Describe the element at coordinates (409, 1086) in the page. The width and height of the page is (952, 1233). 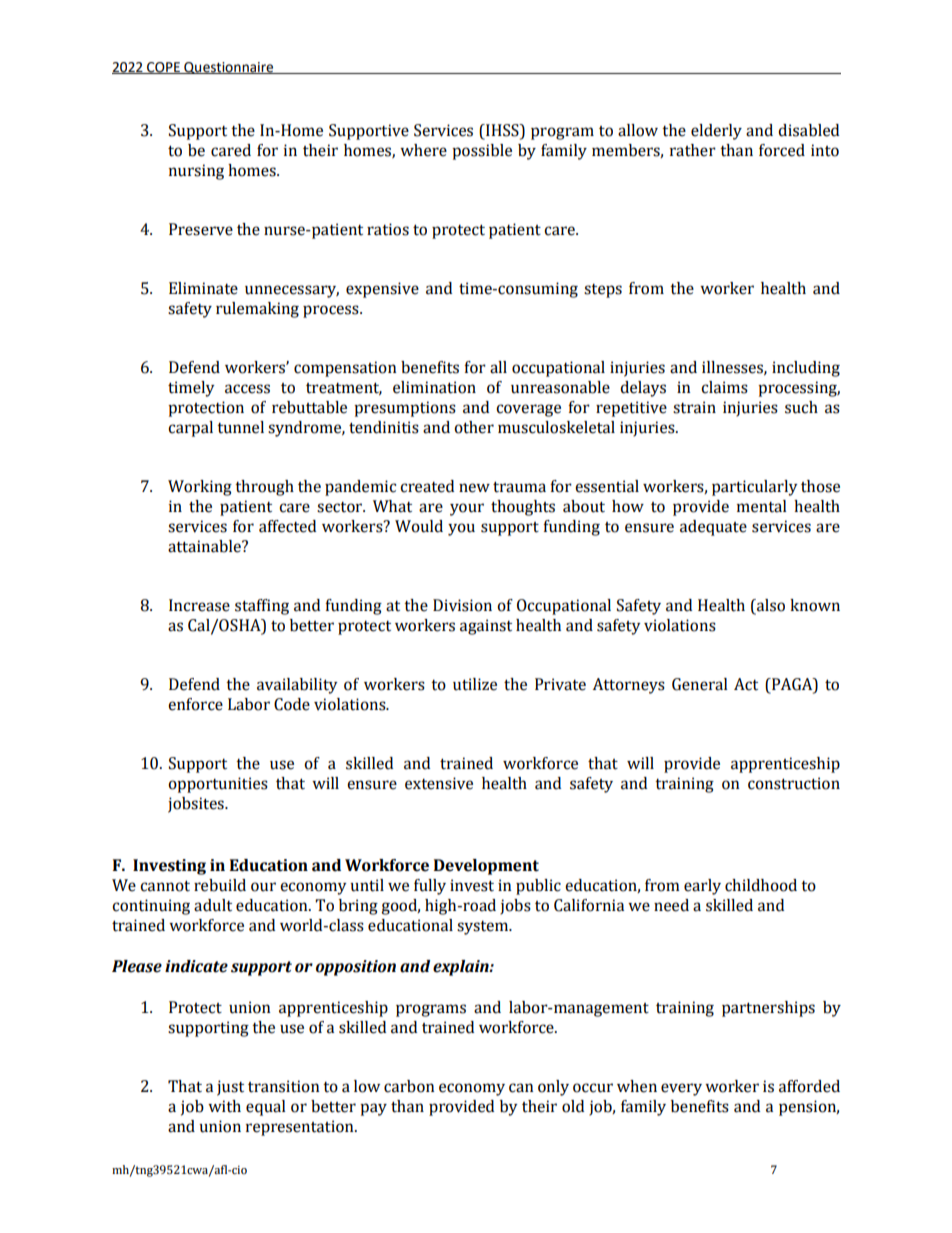
I see `carbon` at that location.
